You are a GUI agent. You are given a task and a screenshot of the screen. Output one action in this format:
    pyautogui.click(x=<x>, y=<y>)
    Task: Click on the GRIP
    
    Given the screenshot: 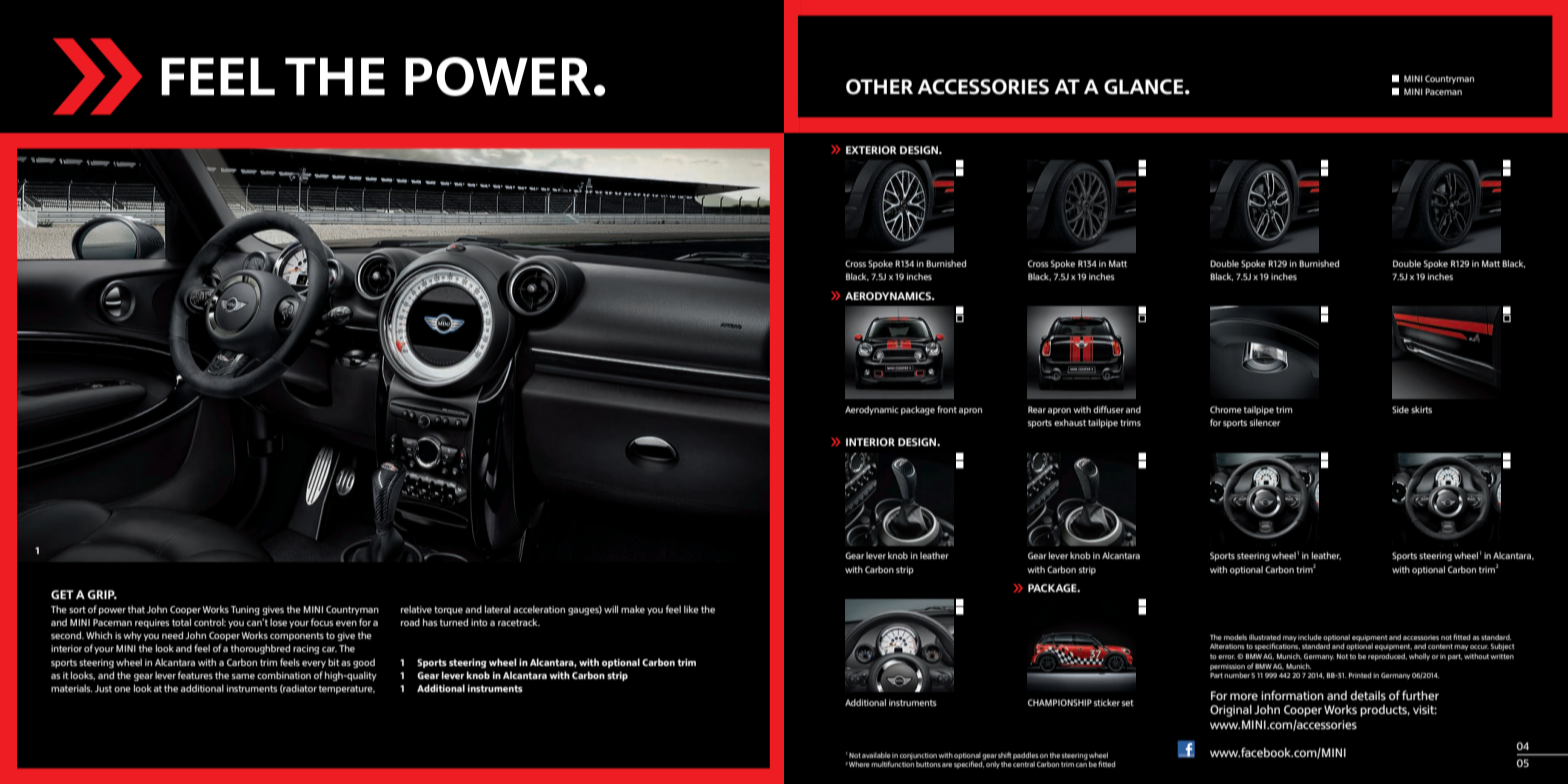 What is the action you would take?
    pyautogui.click(x=102, y=594)
